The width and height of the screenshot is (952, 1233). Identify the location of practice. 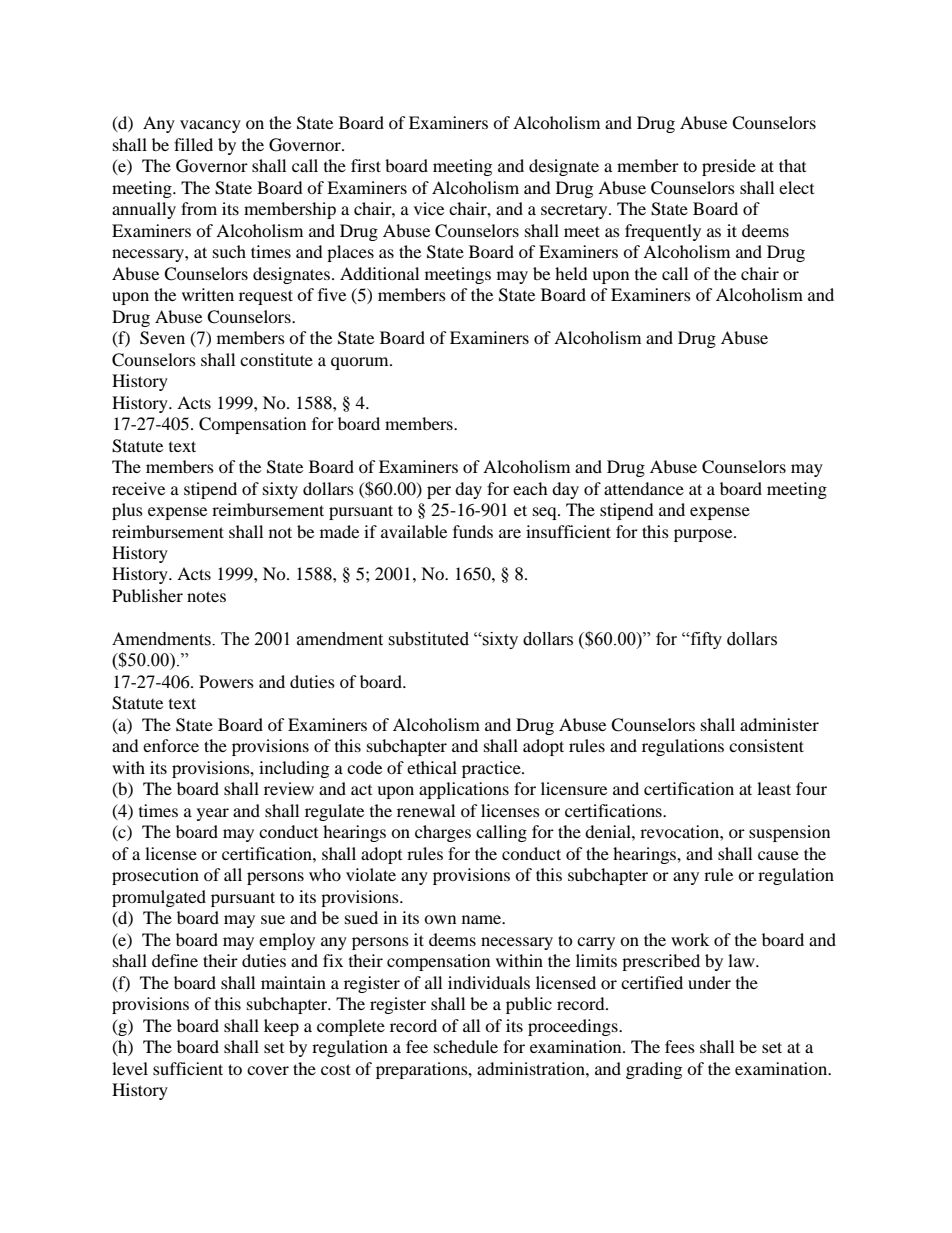
(492, 769).
